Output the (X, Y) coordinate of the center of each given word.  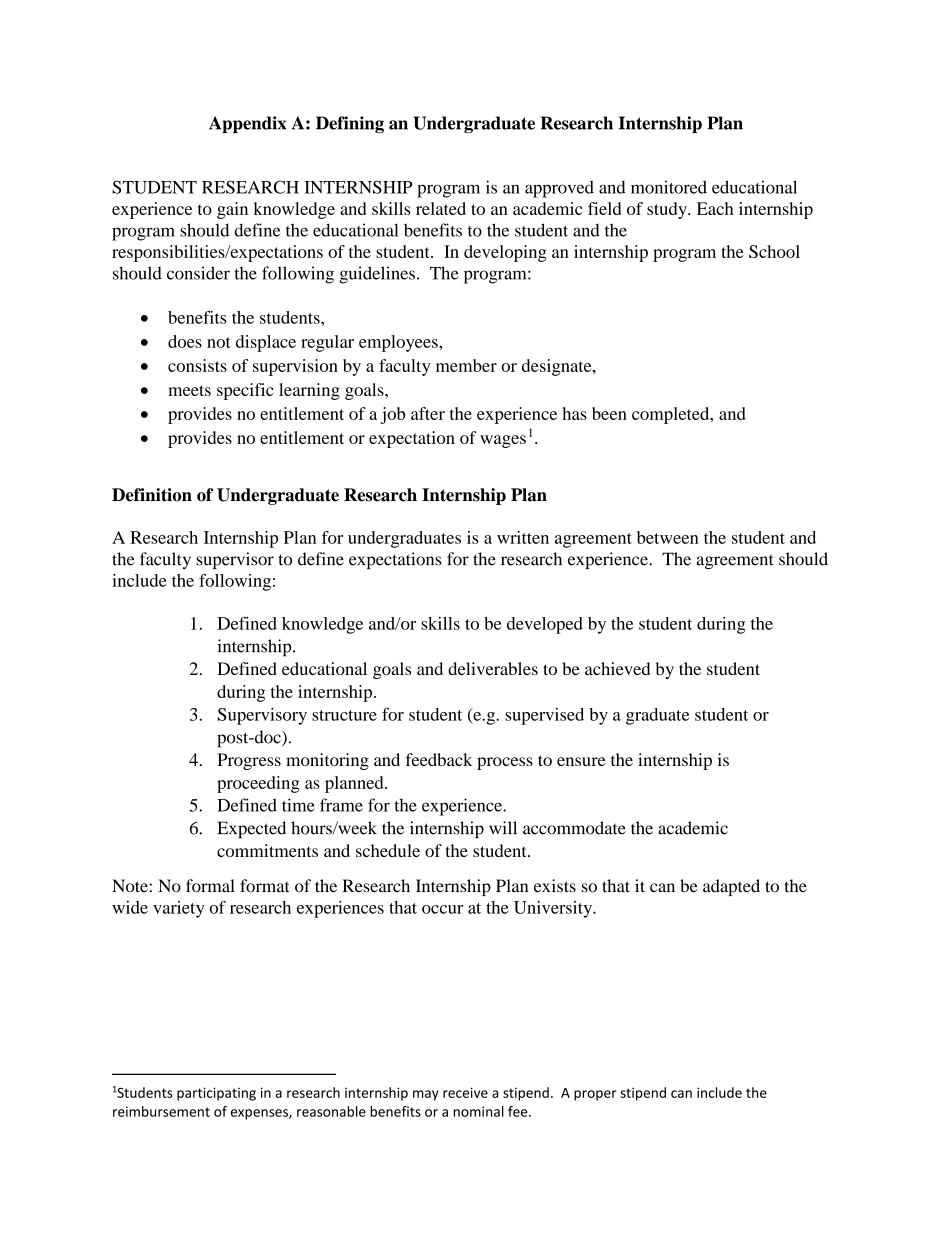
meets (189, 390)
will (503, 827)
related (441, 208)
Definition (152, 495)
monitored (669, 187)
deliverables (493, 668)
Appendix (247, 124)
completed (672, 415)
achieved (617, 668)
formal (210, 886)
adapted (731, 887)
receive (465, 1092)
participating (216, 1094)
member (466, 365)
